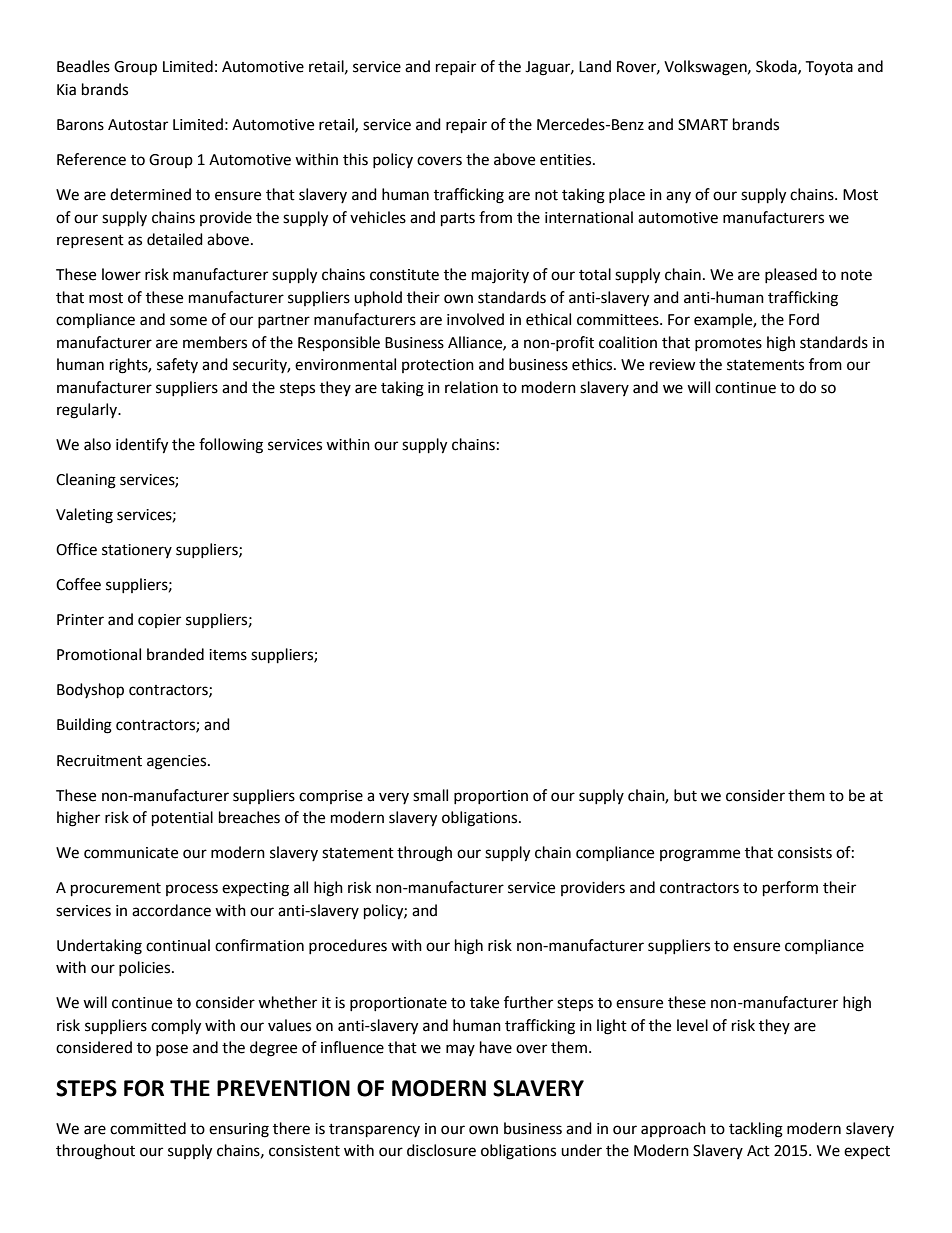 This page has width=952, height=1233. What do you see at coordinates (80, 125) in the page?
I see `Barons` at bounding box center [80, 125].
